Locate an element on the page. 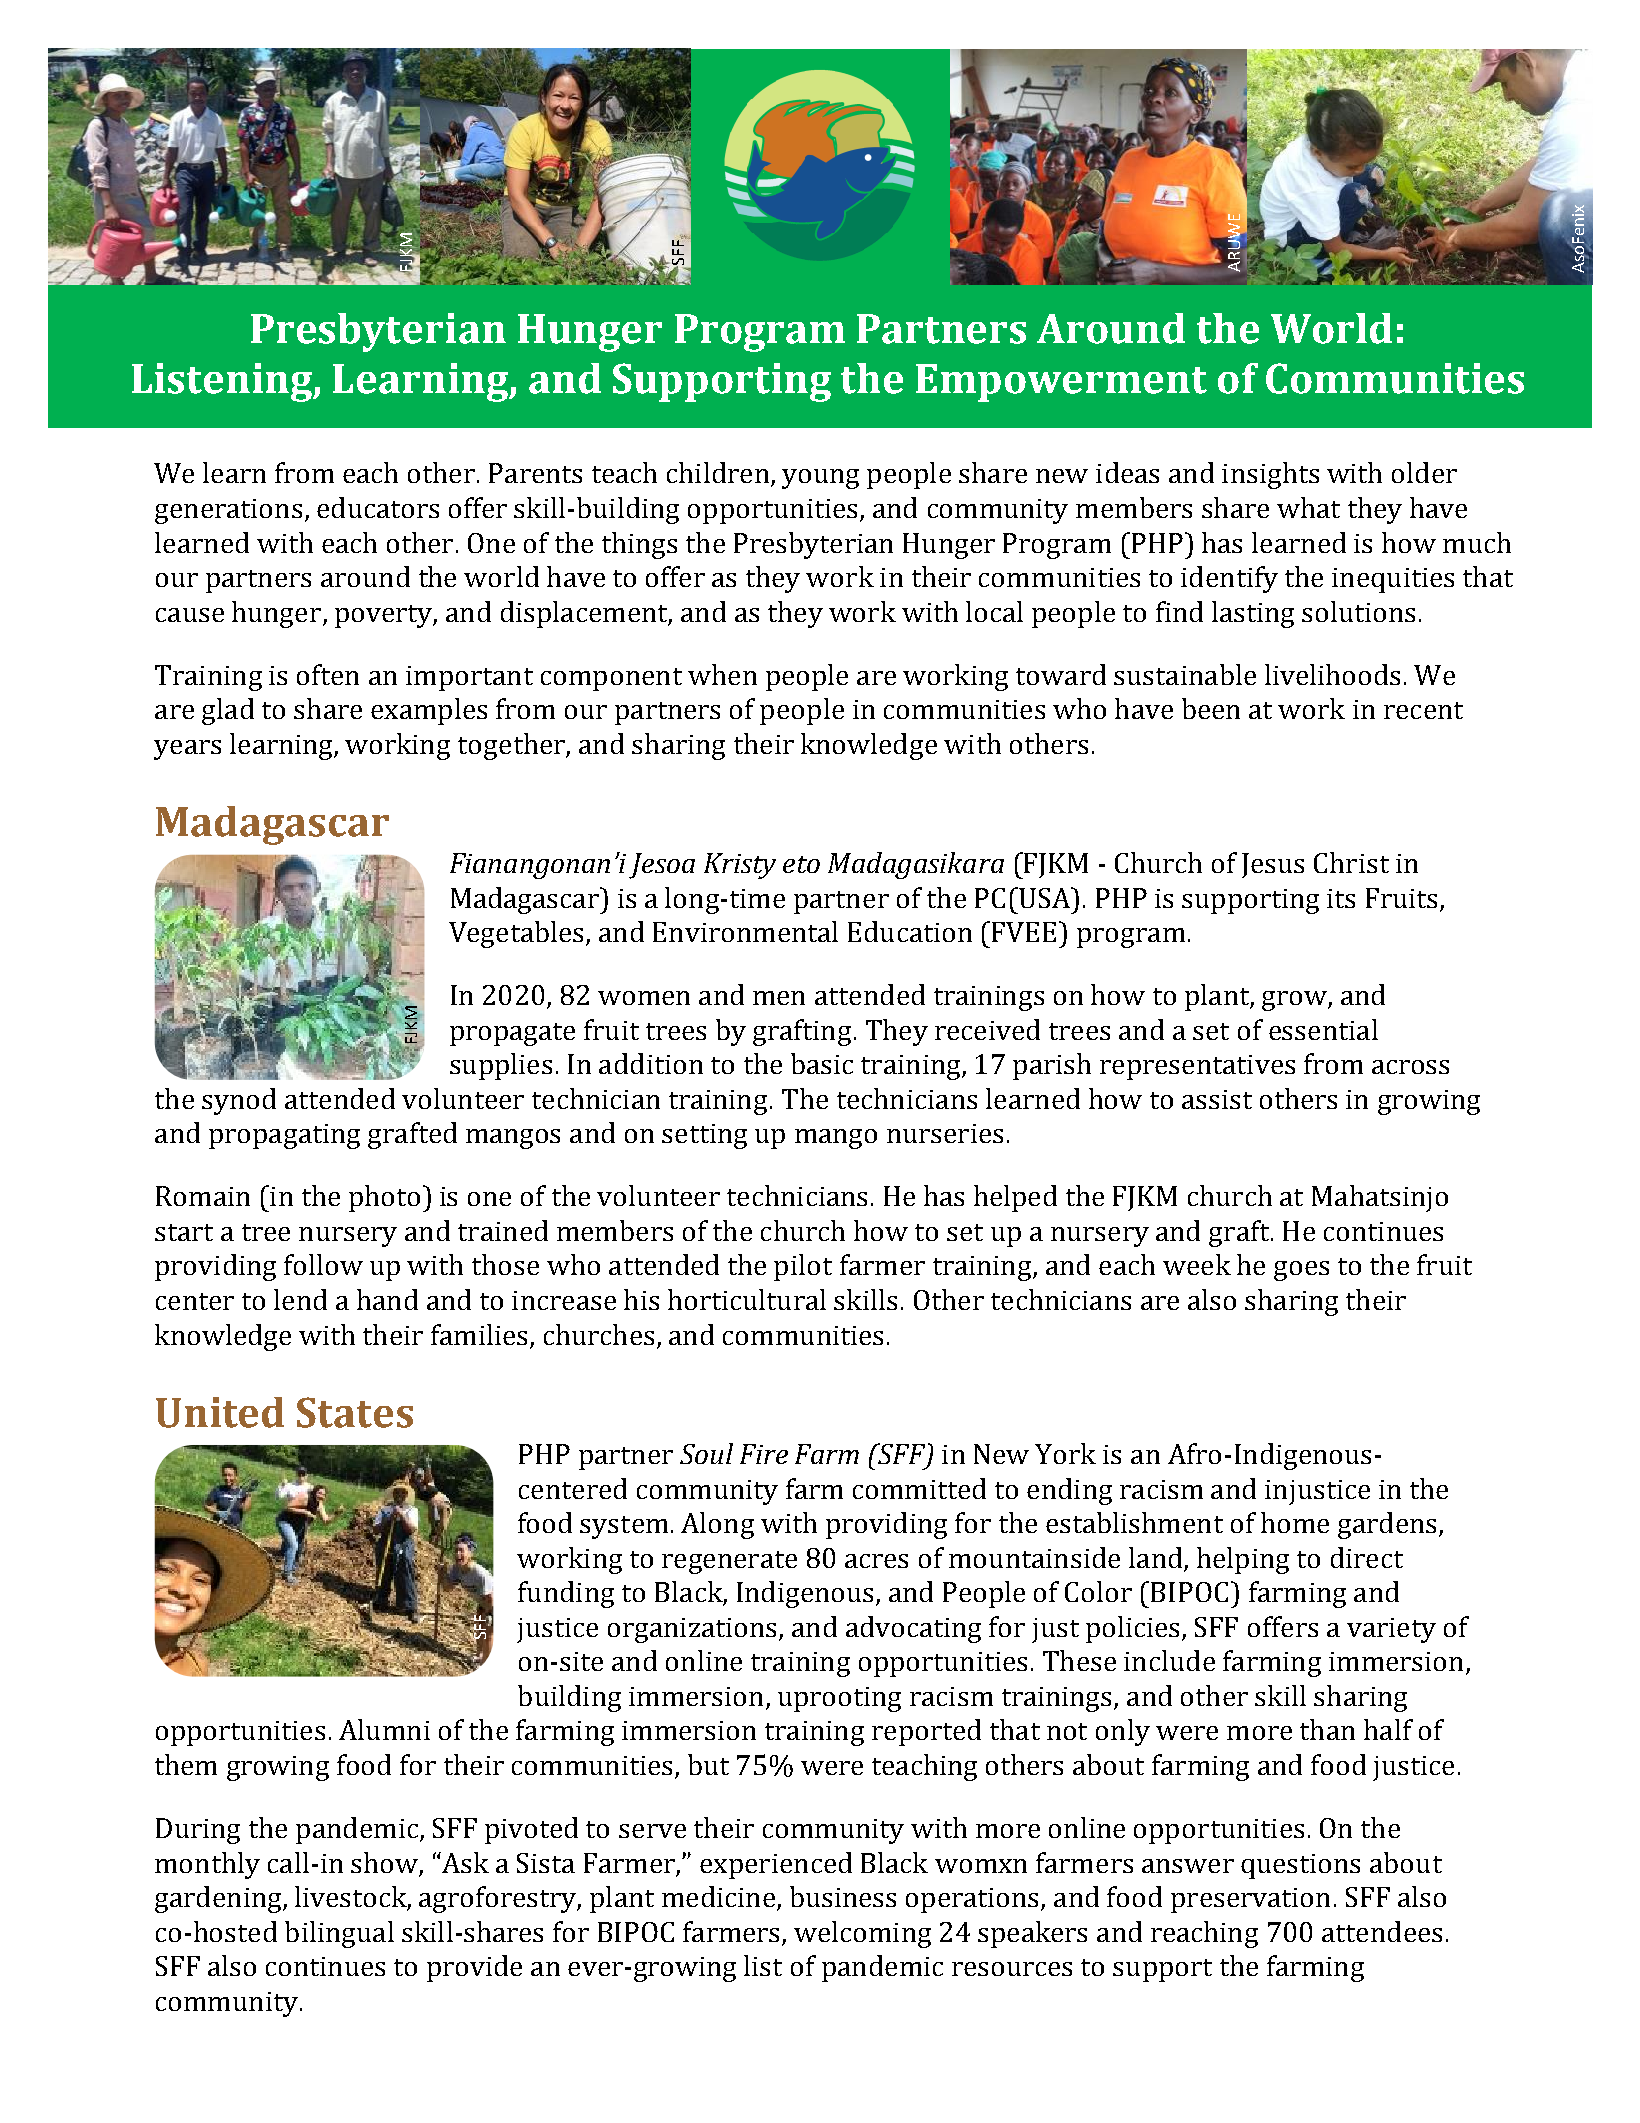 The width and height of the document is (1640, 2123). insights is located at coordinates (1270, 475).
